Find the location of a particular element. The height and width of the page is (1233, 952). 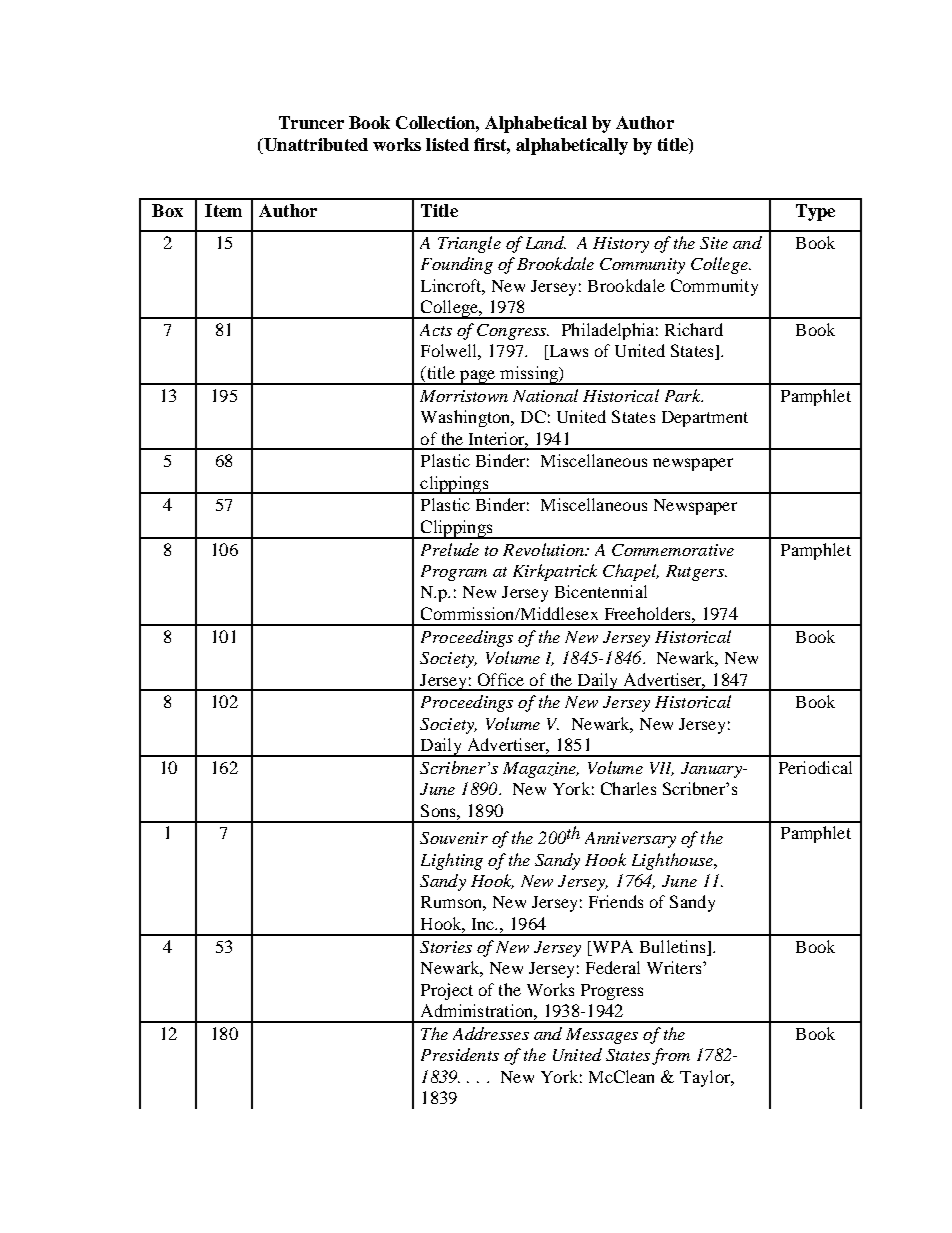

Rutgers is located at coordinates (696, 573).
